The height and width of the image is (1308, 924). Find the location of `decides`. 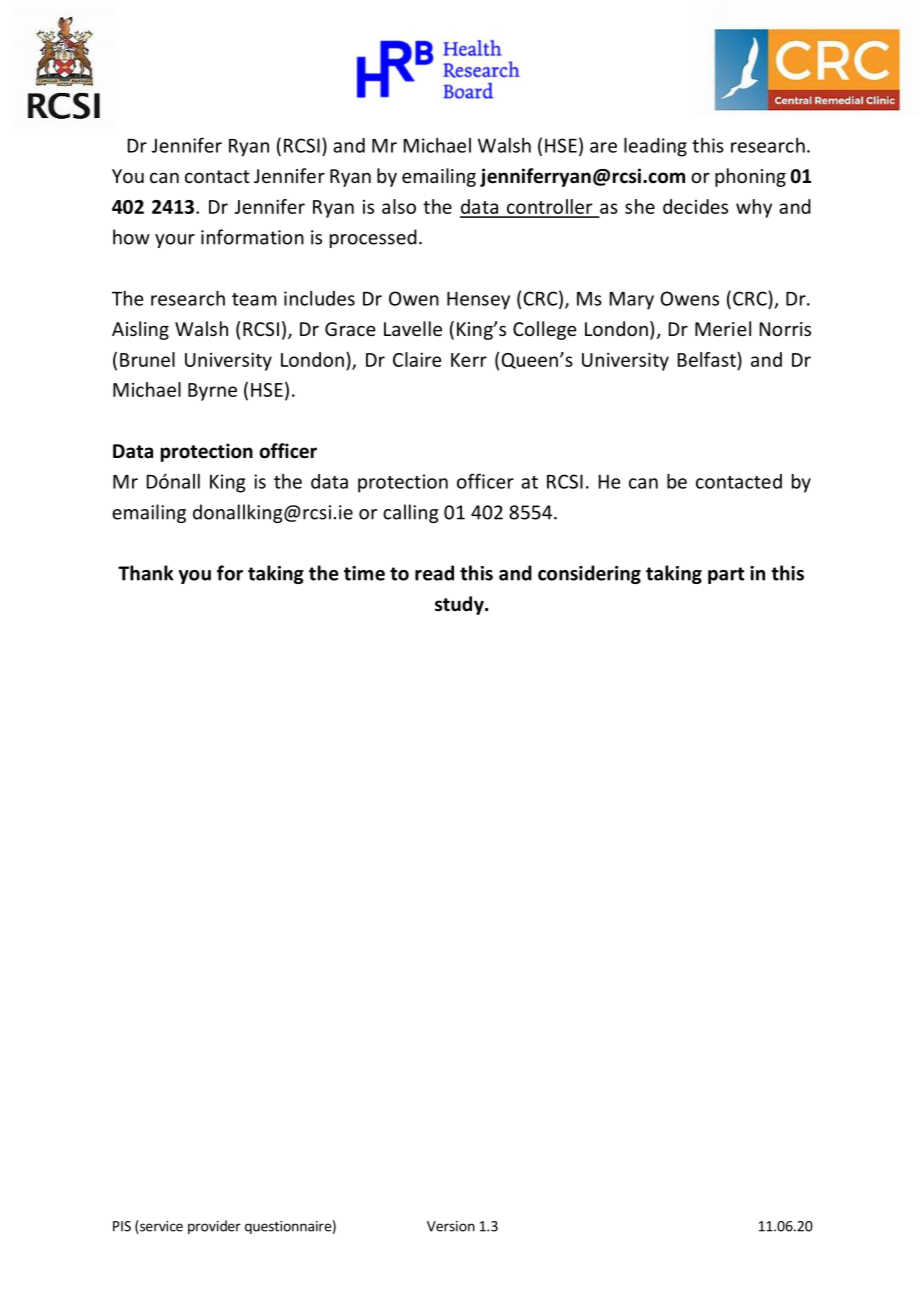

decides is located at coordinates (695, 206).
